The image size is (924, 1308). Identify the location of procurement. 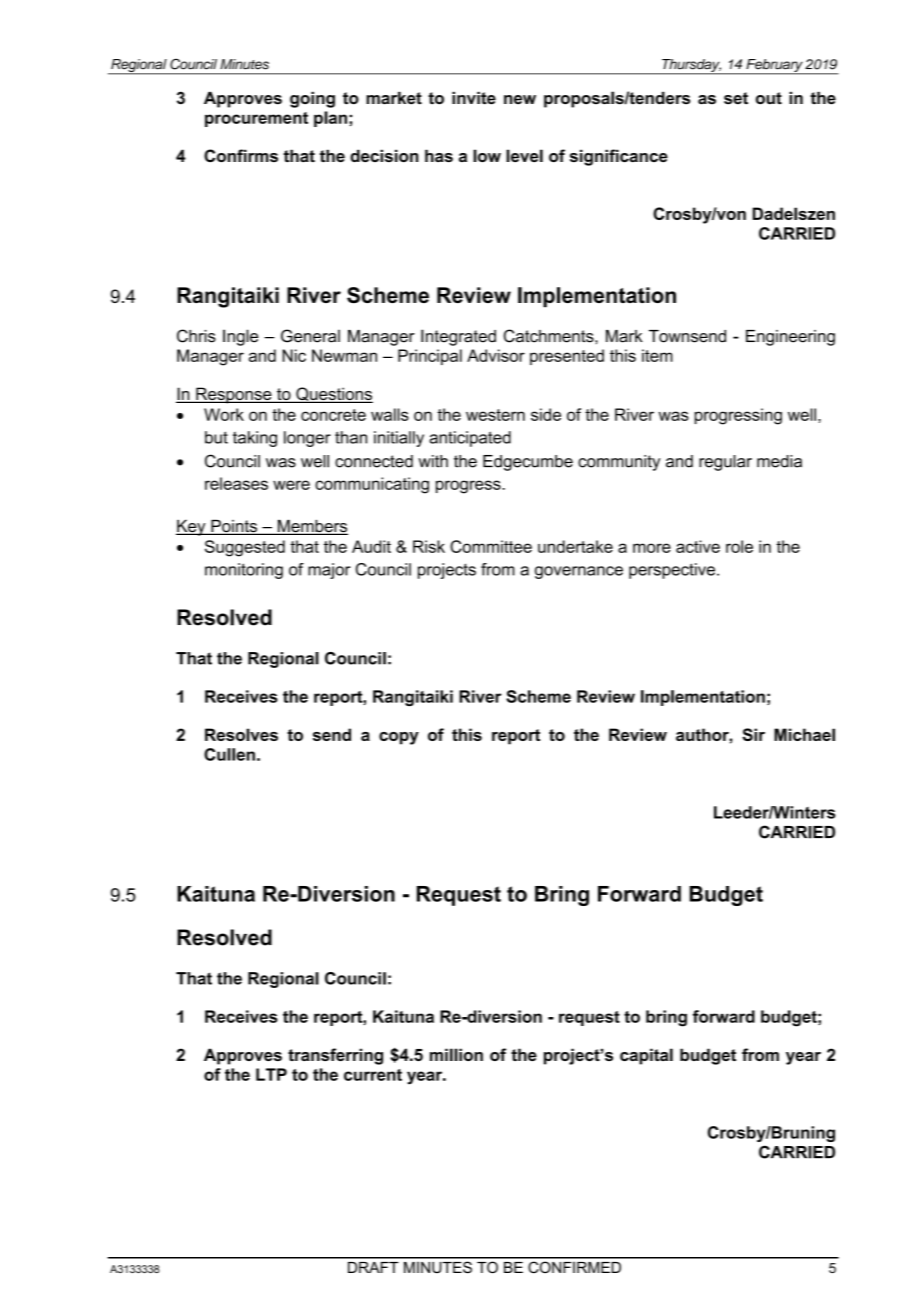
(256, 119).
